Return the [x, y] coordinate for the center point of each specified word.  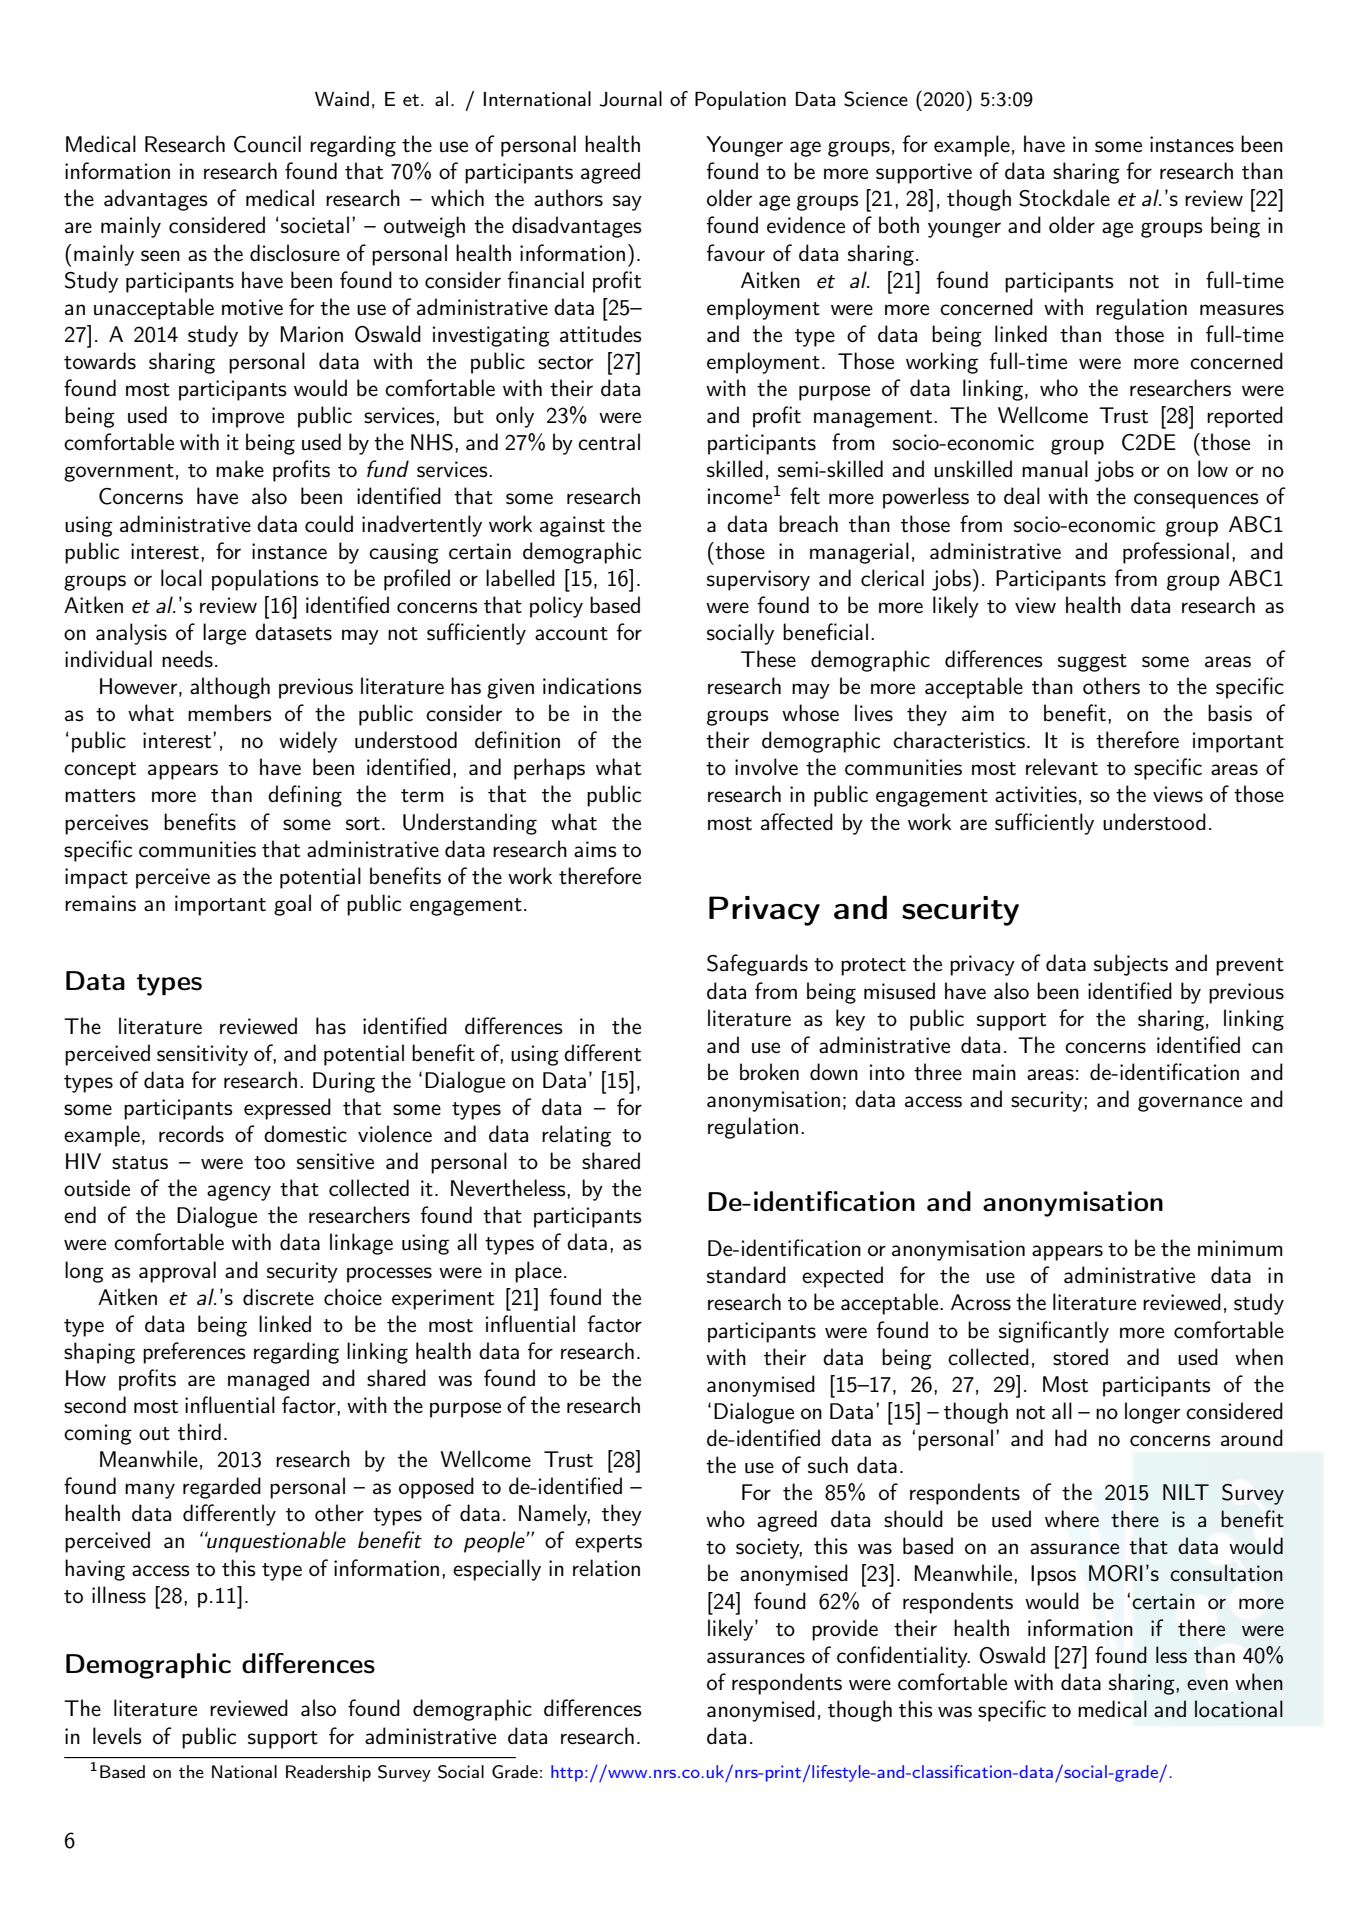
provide [845, 1630]
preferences [194, 1353]
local [181, 578]
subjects [1131, 965]
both [899, 225]
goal [292, 905]
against [572, 526]
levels [117, 1736]
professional [1176, 553]
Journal [631, 99]
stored [1080, 1357]
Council [267, 144]
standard [746, 1275]
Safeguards [757, 965]
